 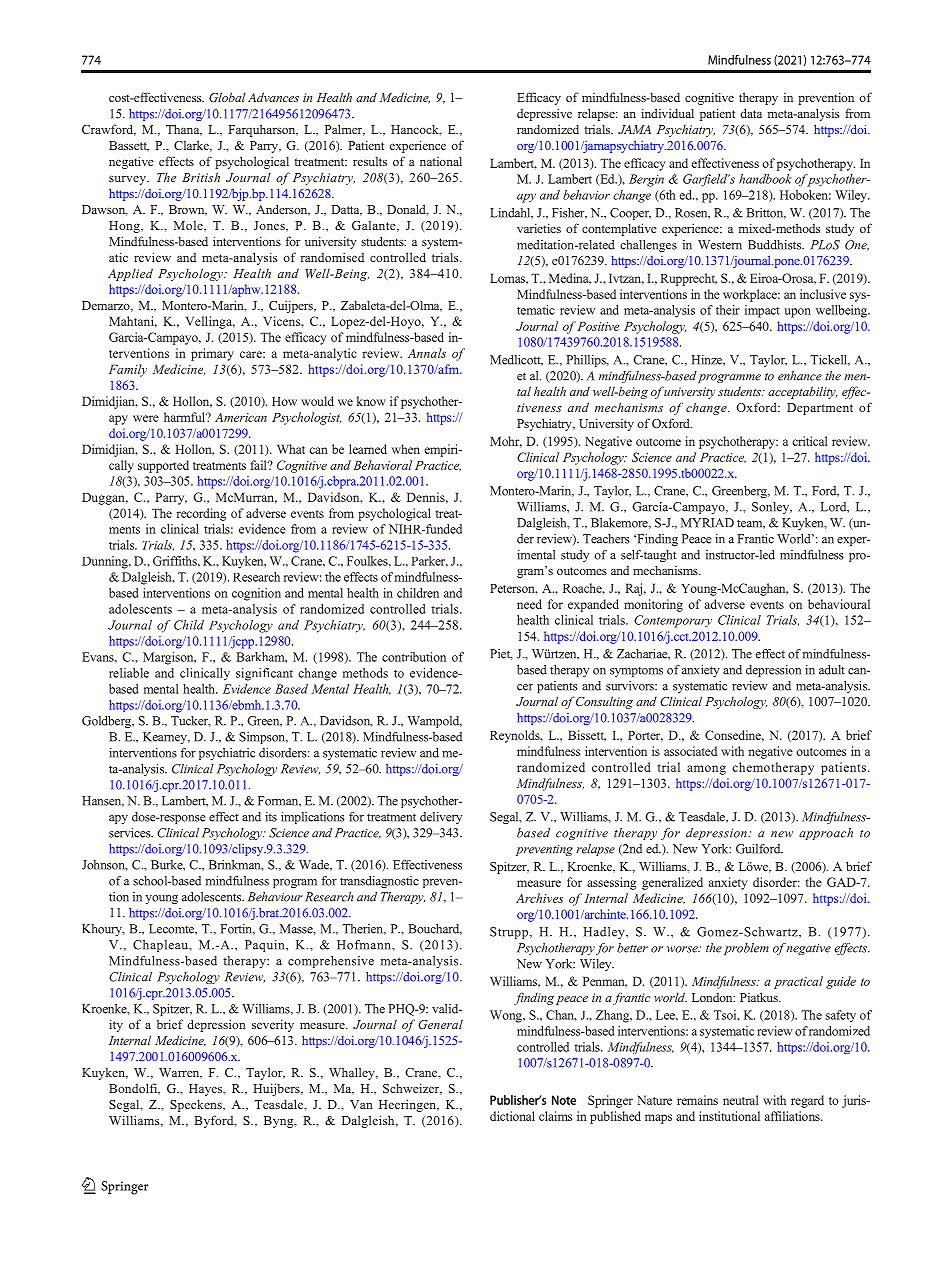 What do you see at coordinates (227, 97) in the image?
I see `Global` at bounding box center [227, 97].
